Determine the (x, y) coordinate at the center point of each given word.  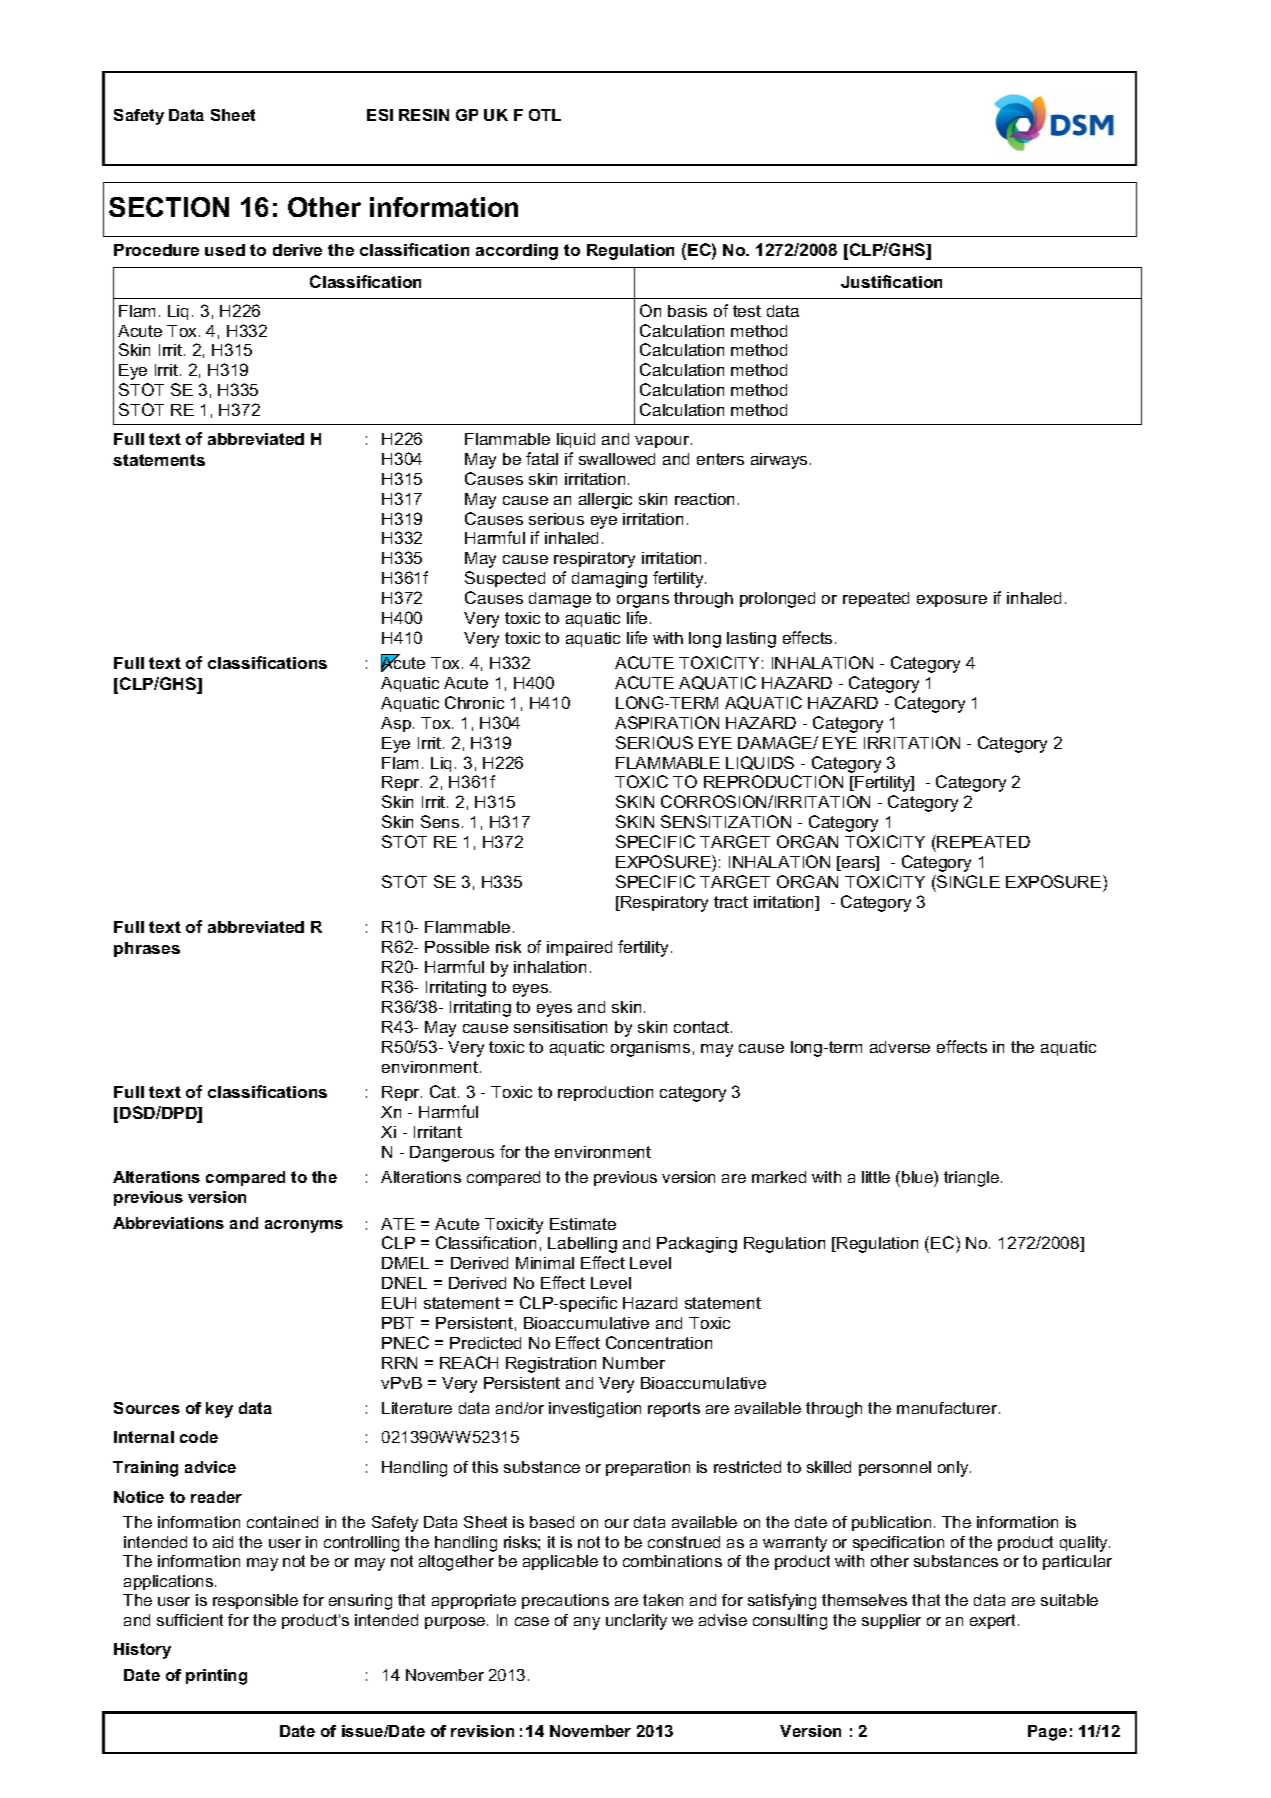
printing (216, 1677)
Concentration (659, 1342)
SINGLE (967, 881)
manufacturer (948, 1408)
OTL (545, 115)
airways (779, 461)
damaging (609, 580)
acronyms (304, 1226)
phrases (147, 949)
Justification (891, 281)
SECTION (169, 207)
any (587, 1623)
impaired (579, 948)
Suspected (505, 579)
